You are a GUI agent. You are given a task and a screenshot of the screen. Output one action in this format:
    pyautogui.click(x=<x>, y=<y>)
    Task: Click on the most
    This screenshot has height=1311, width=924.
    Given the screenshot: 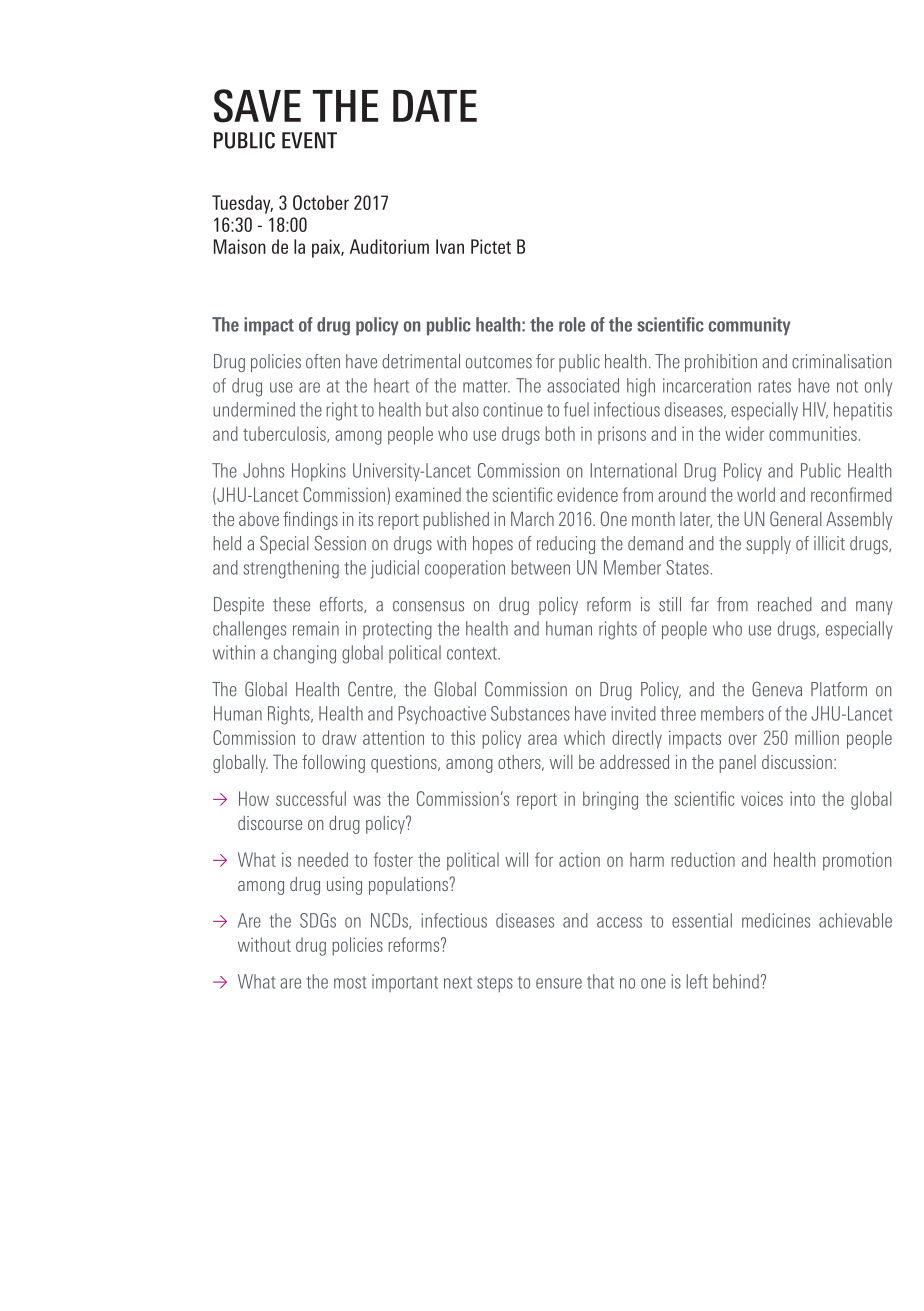 What is the action you would take?
    pyautogui.click(x=350, y=982)
